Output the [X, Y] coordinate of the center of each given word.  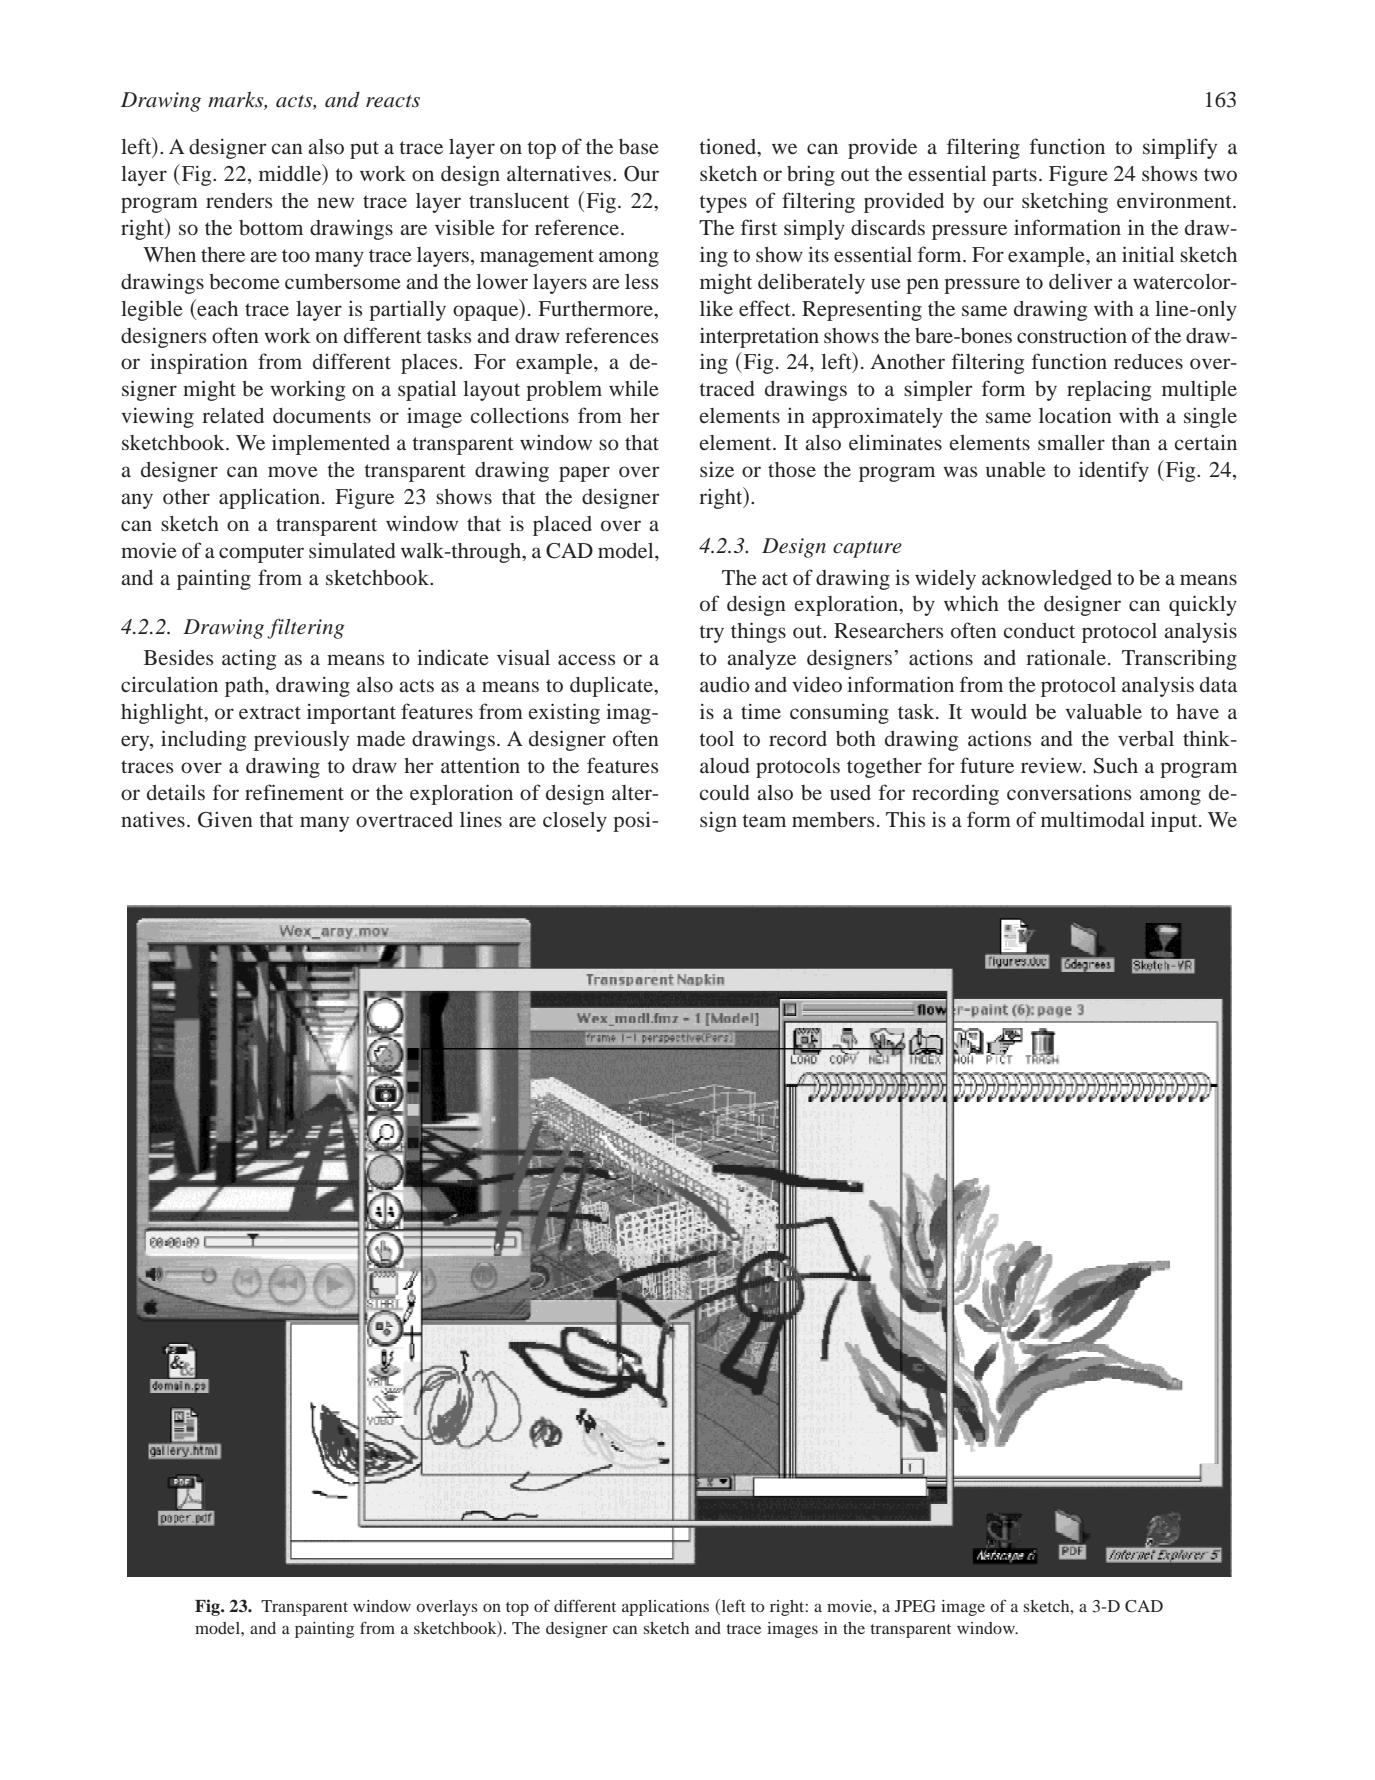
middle [291, 174]
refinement [294, 792]
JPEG [915, 1606]
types [723, 204]
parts [1014, 177]
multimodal [1093, 819]
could [725, 792]
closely [575, 822]
